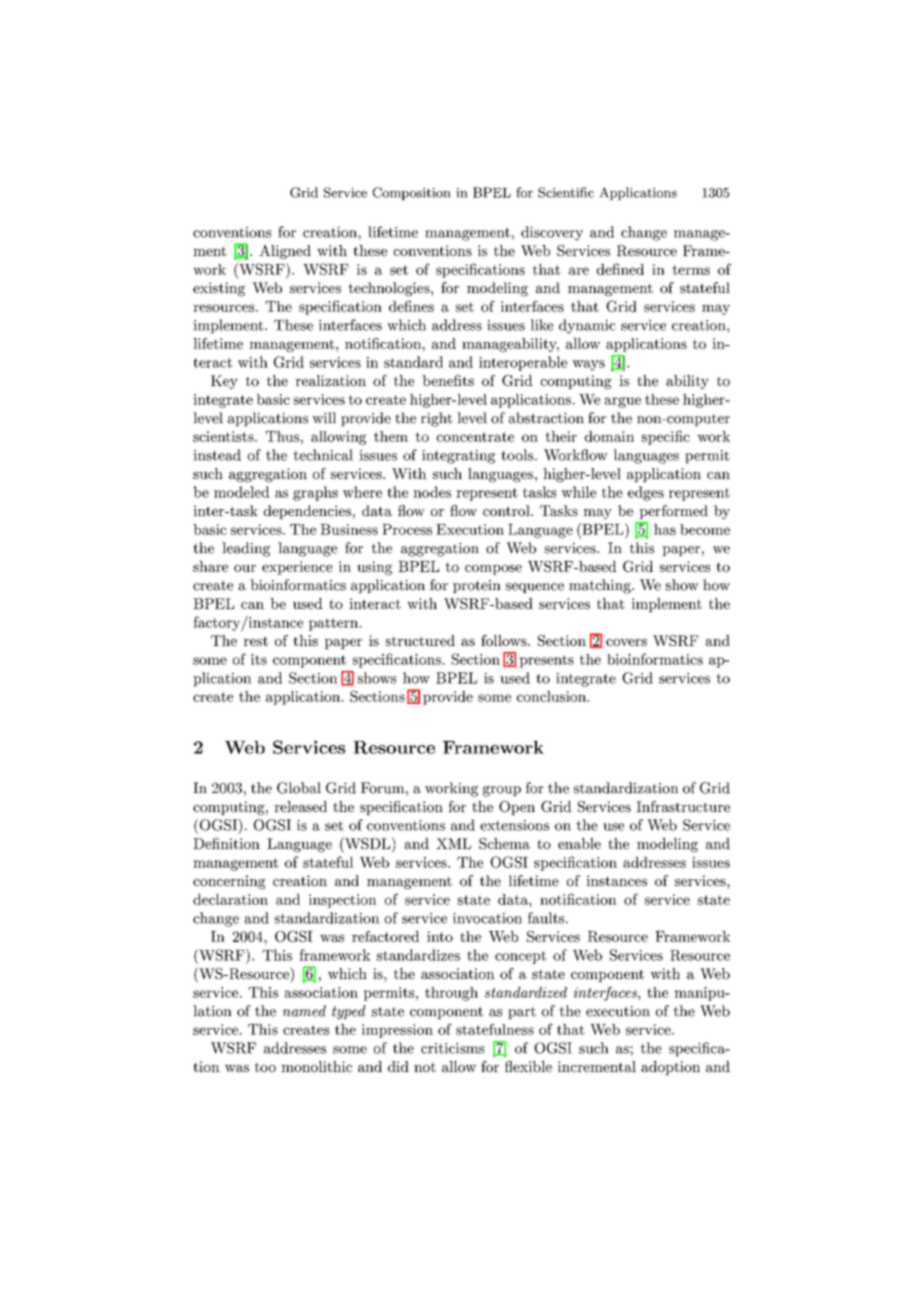 This page has height=1308, width=924. I want to click on Aligned, so click(285, 252).
